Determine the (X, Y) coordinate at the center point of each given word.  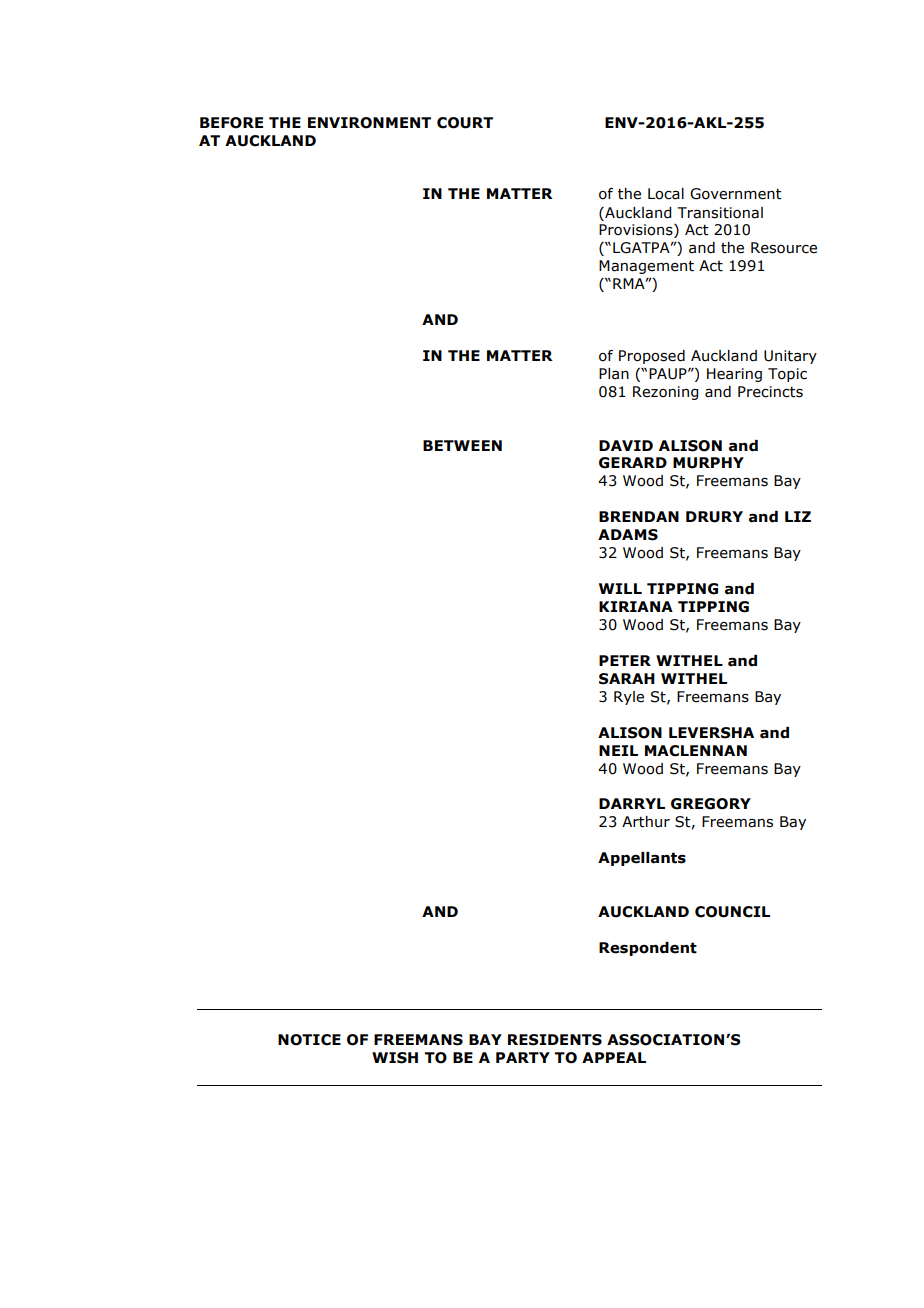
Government (736, 194)
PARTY (523, 1057)
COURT (465, 123)
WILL (620, 588)
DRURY (714, 517)
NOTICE (309, 1040)
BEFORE (231, 123)
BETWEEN (462, 445)
